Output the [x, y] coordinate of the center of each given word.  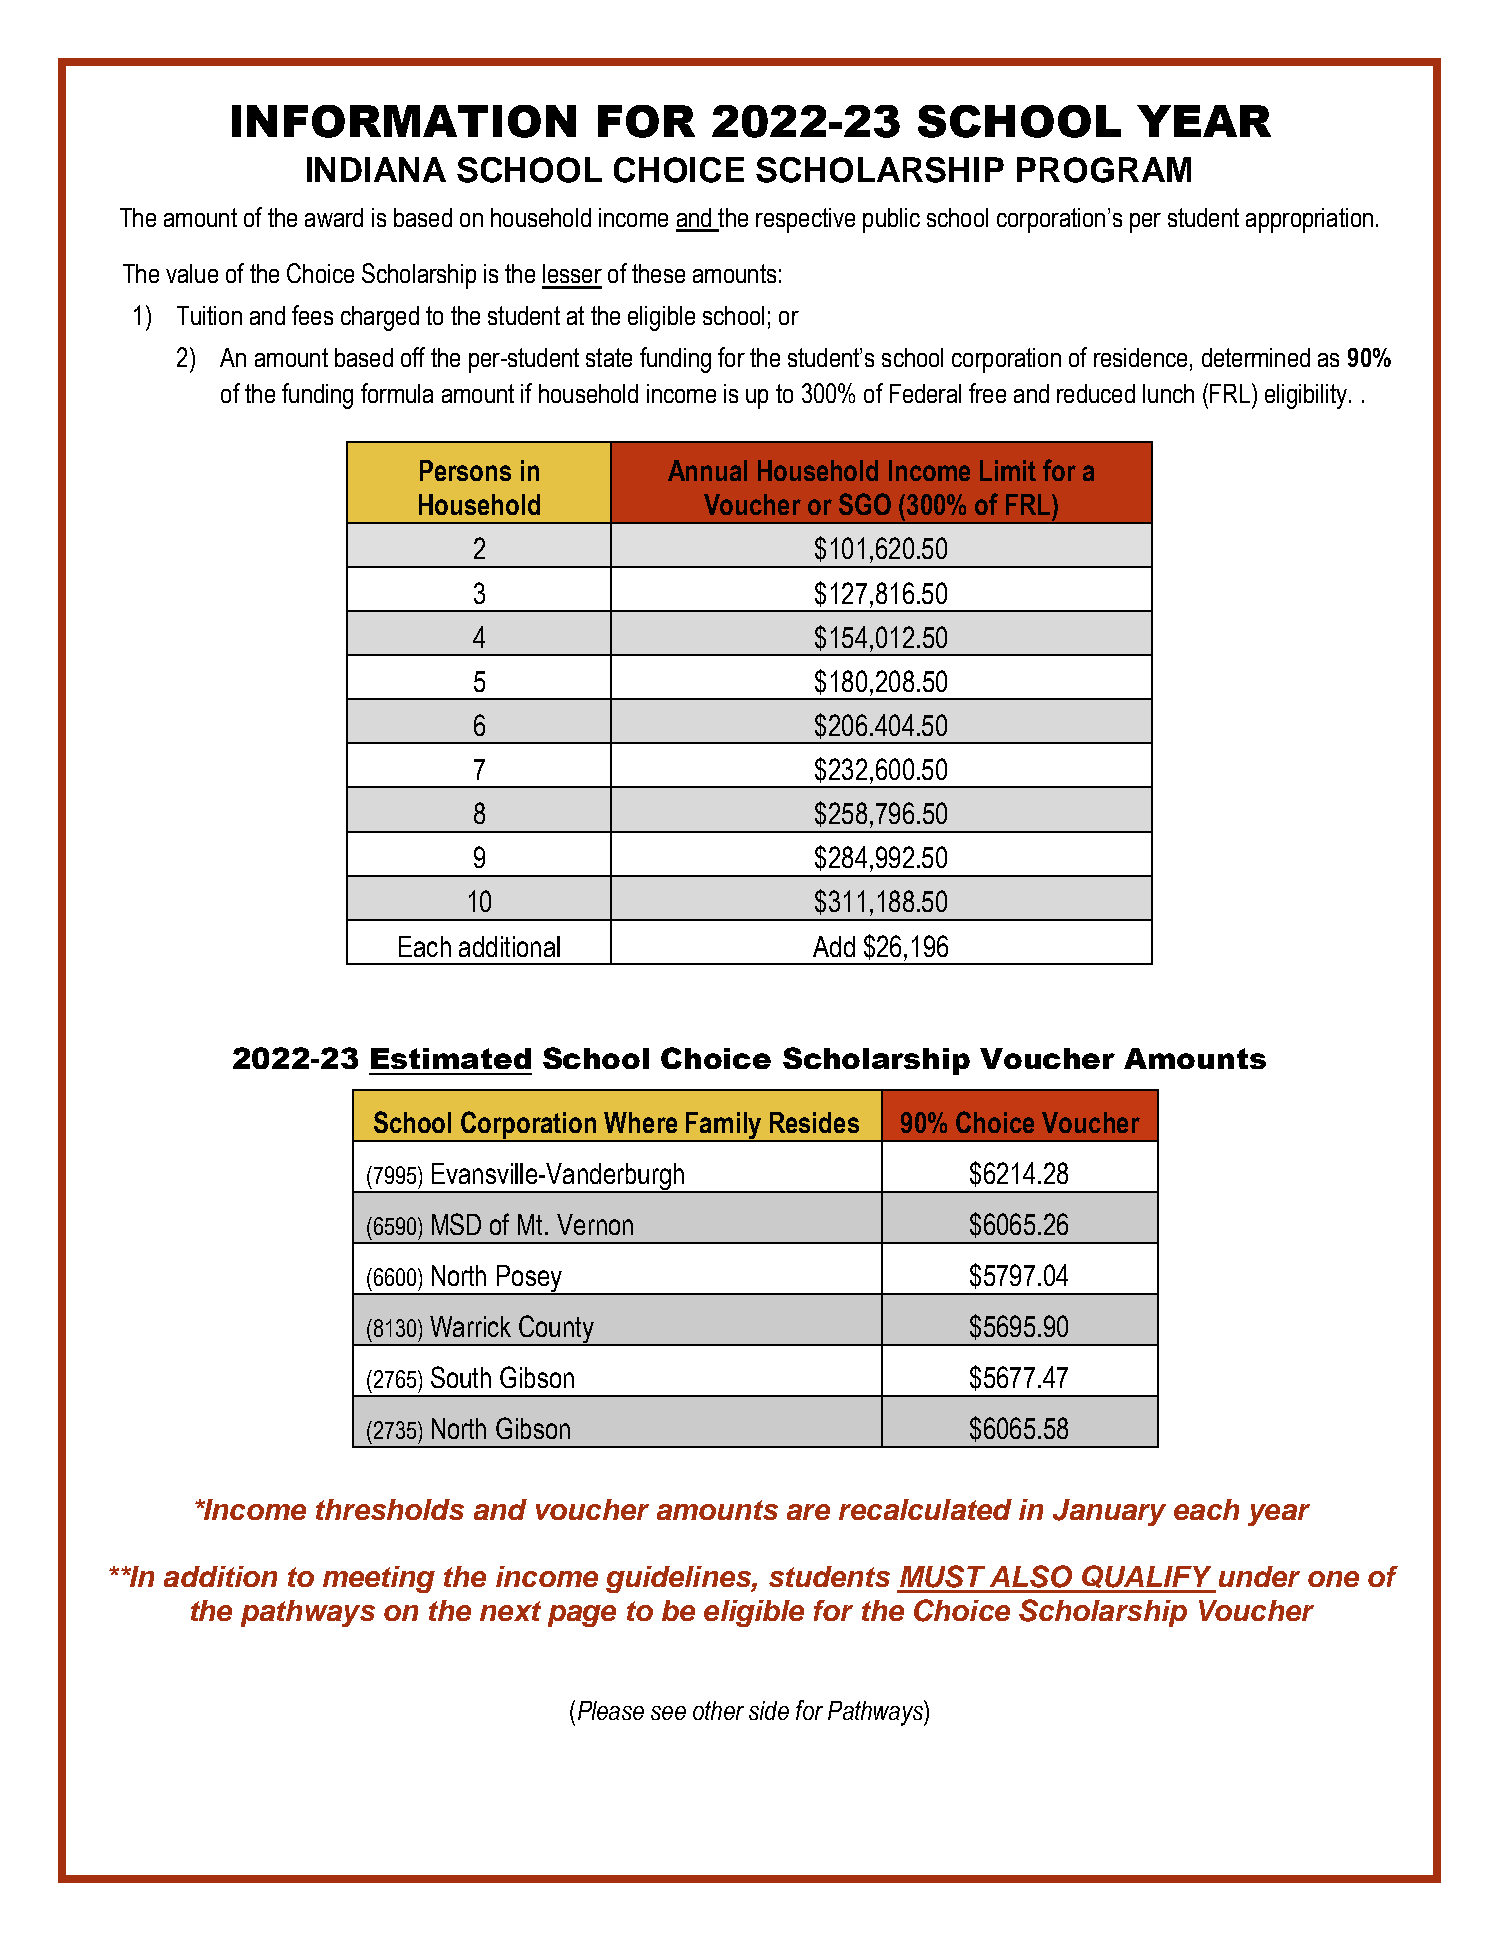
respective [805, 220]
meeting [379, 1579]
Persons [465, 470]
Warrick [470, 1326]
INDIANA [376, 169]
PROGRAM [1104, 170]
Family [724, 1127]
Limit [1008, 470]
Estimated [451, 1058]
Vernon [595, 1224]
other [718, 1710]
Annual [707, 470]
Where [640, 1122]
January [1109, 1512]
